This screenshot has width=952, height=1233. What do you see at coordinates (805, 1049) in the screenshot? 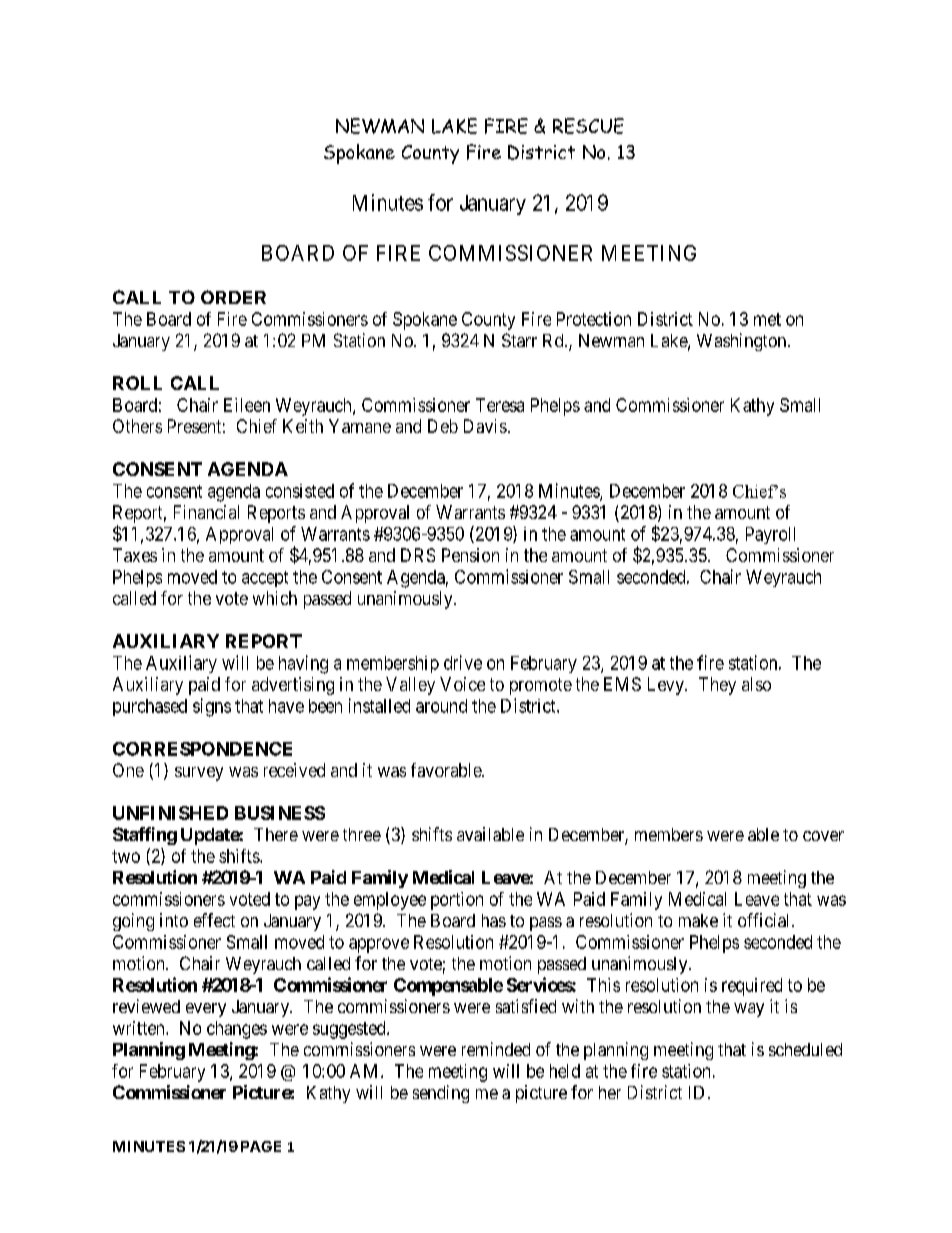
I see `scheduled` at bounding box center [805, 1049].
